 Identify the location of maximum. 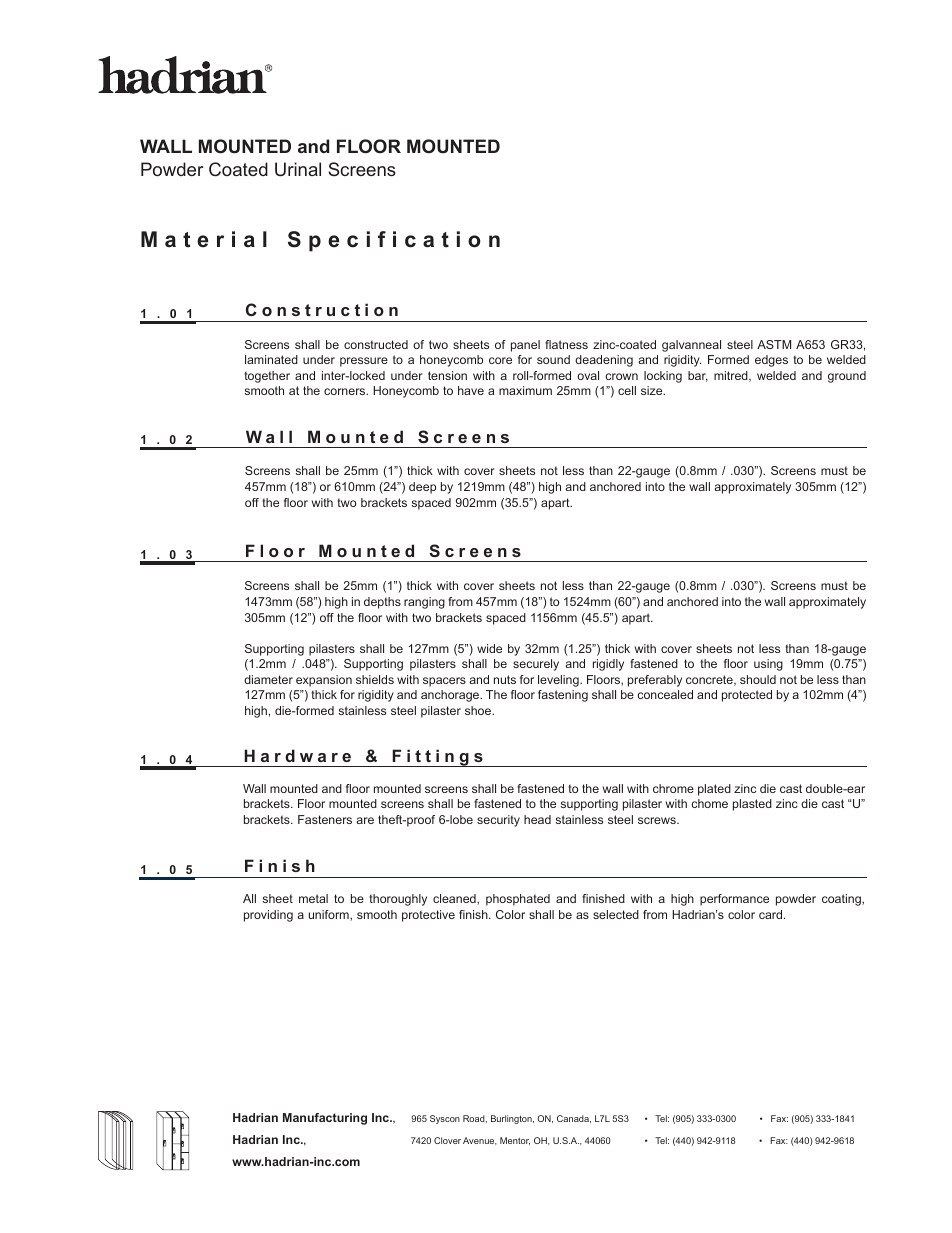
(525, 390).
